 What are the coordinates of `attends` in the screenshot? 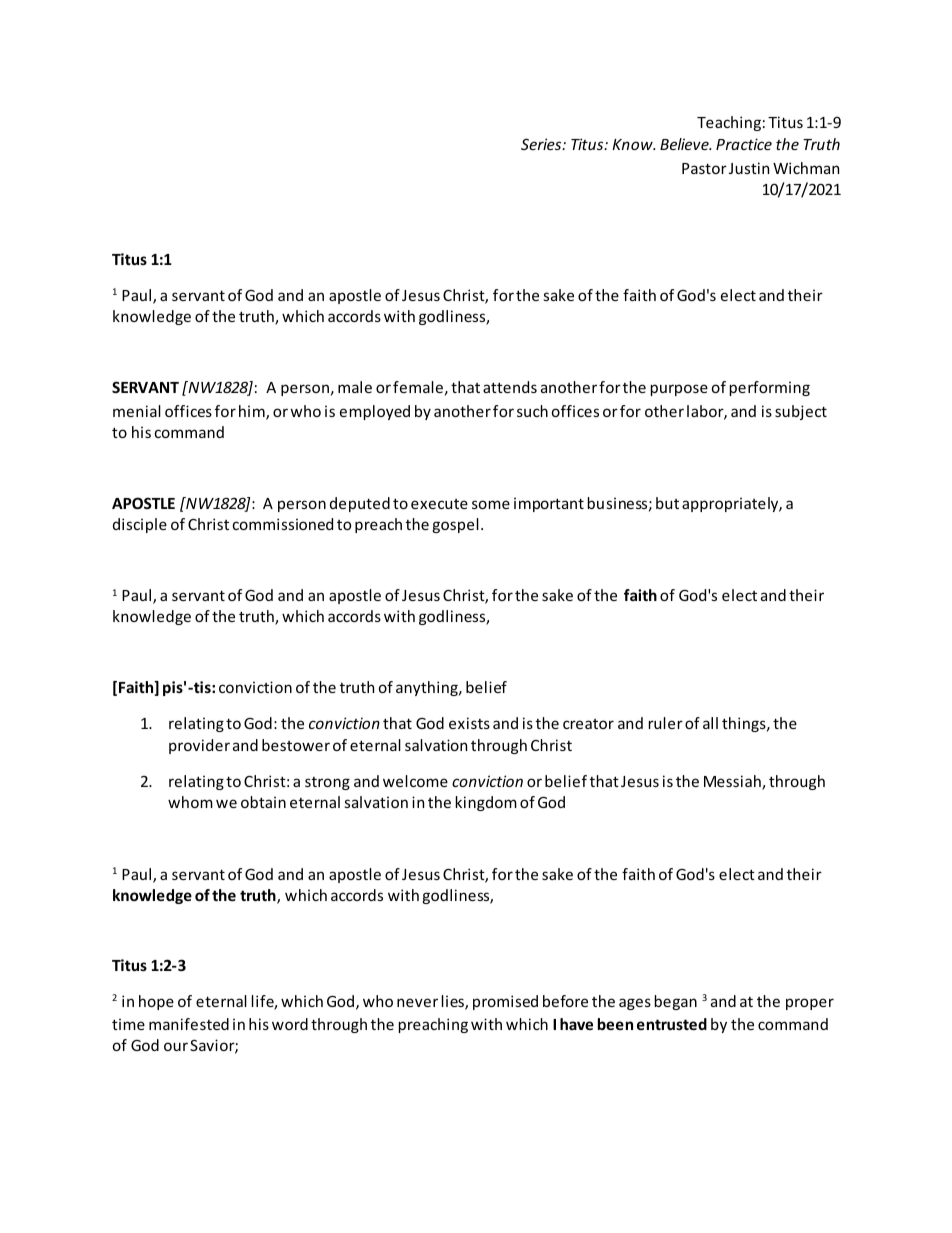 It's located at (510, 387).
